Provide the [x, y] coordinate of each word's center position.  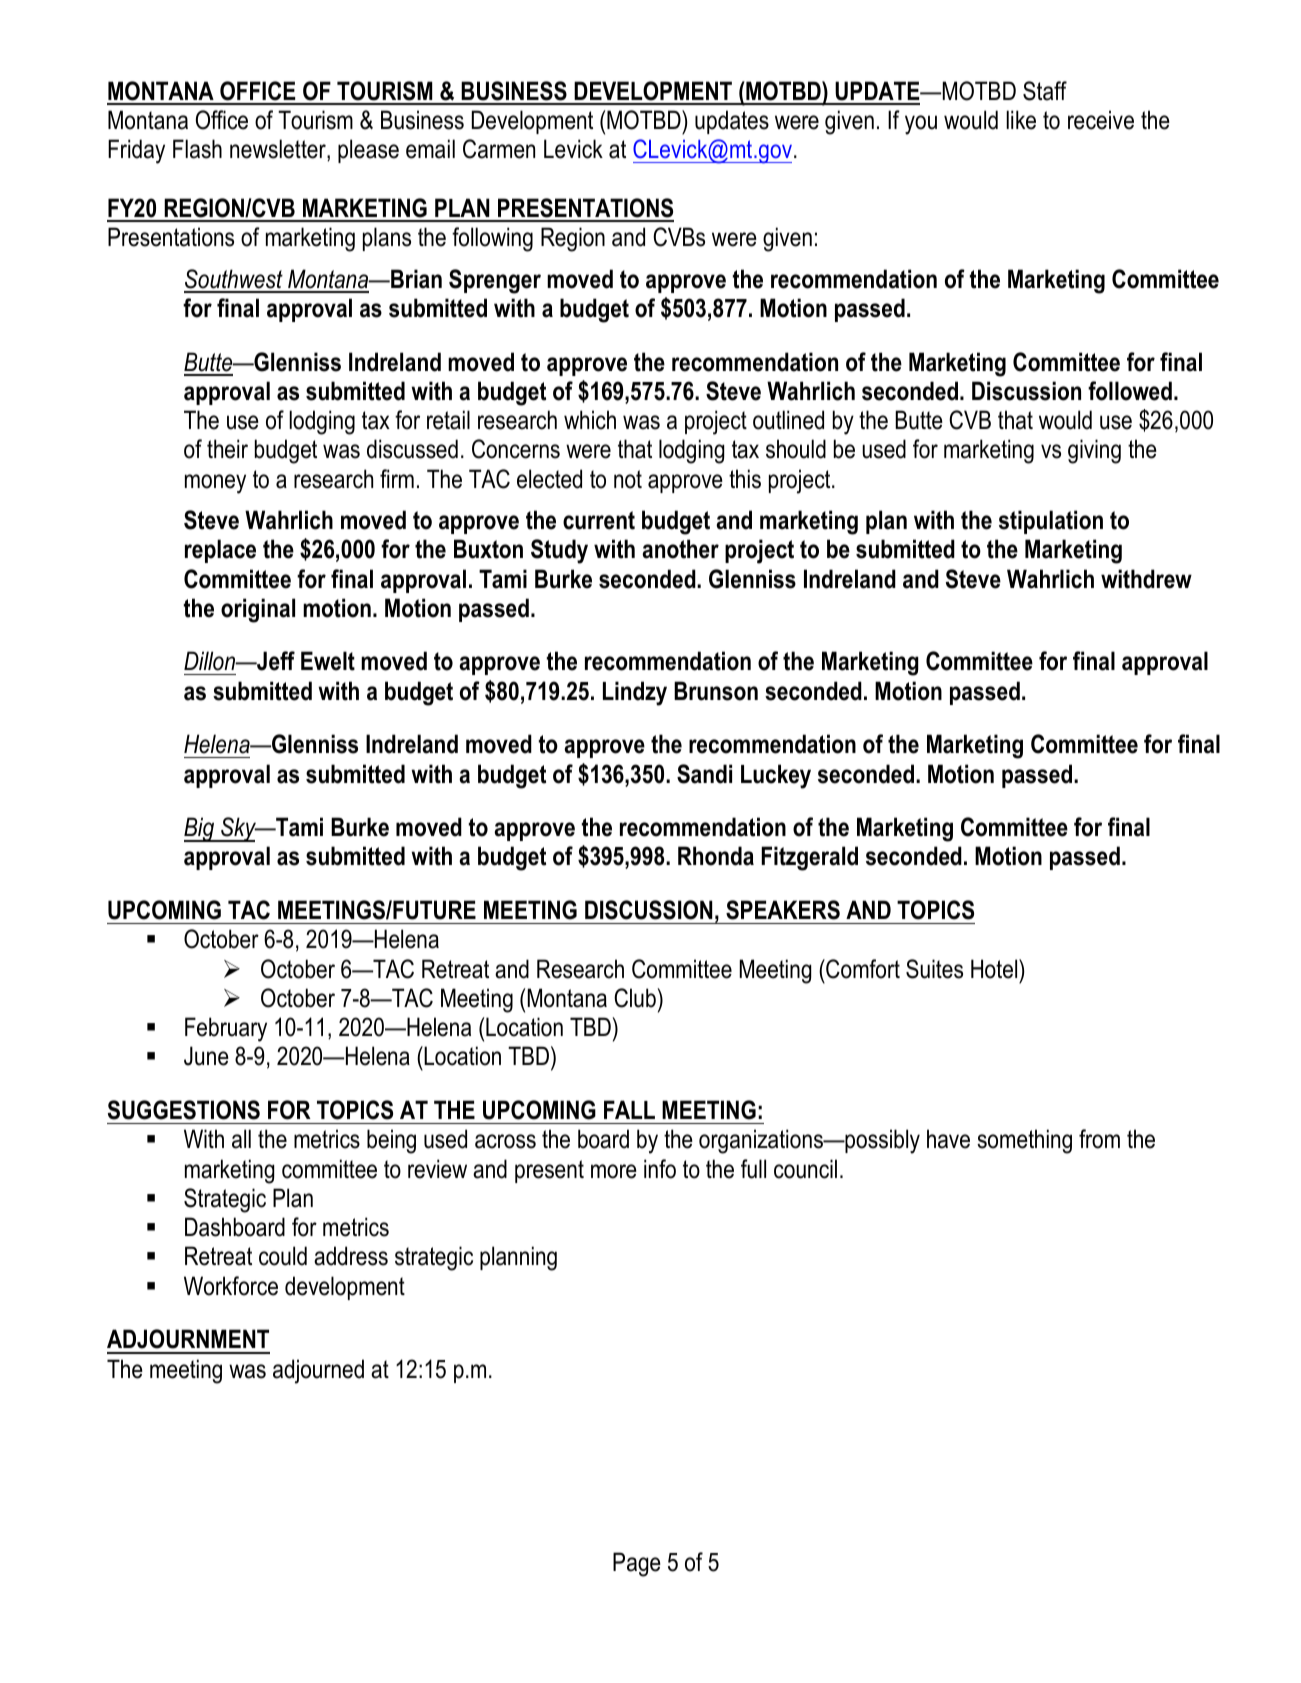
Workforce [231, 1286]
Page [637, 1564]
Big [200, 829]
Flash [197, 149]
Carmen [499, 149]
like [1021, 120]
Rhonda [716, 856]
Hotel [995, 969]
